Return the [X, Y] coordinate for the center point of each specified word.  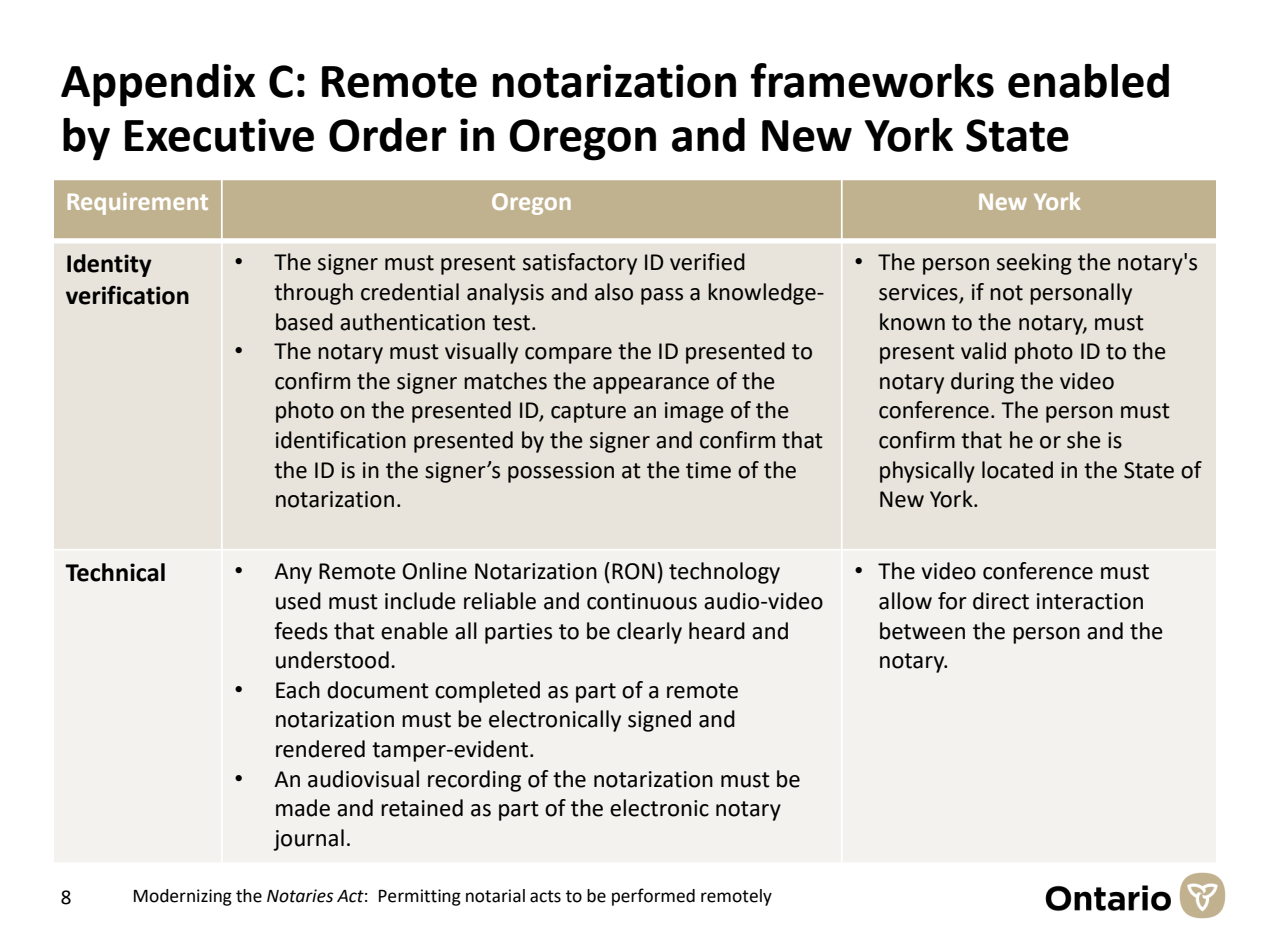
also [614, 292]
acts [545, 896]
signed [659, 721]
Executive [219, 135]
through [313, 294]
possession [561, 472]
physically [927, 472]
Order [388, 135]
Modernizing [183, 897]
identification [341, 440]
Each [298, 690]
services [919, 293]
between [922, 631]
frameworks [872, 80]
